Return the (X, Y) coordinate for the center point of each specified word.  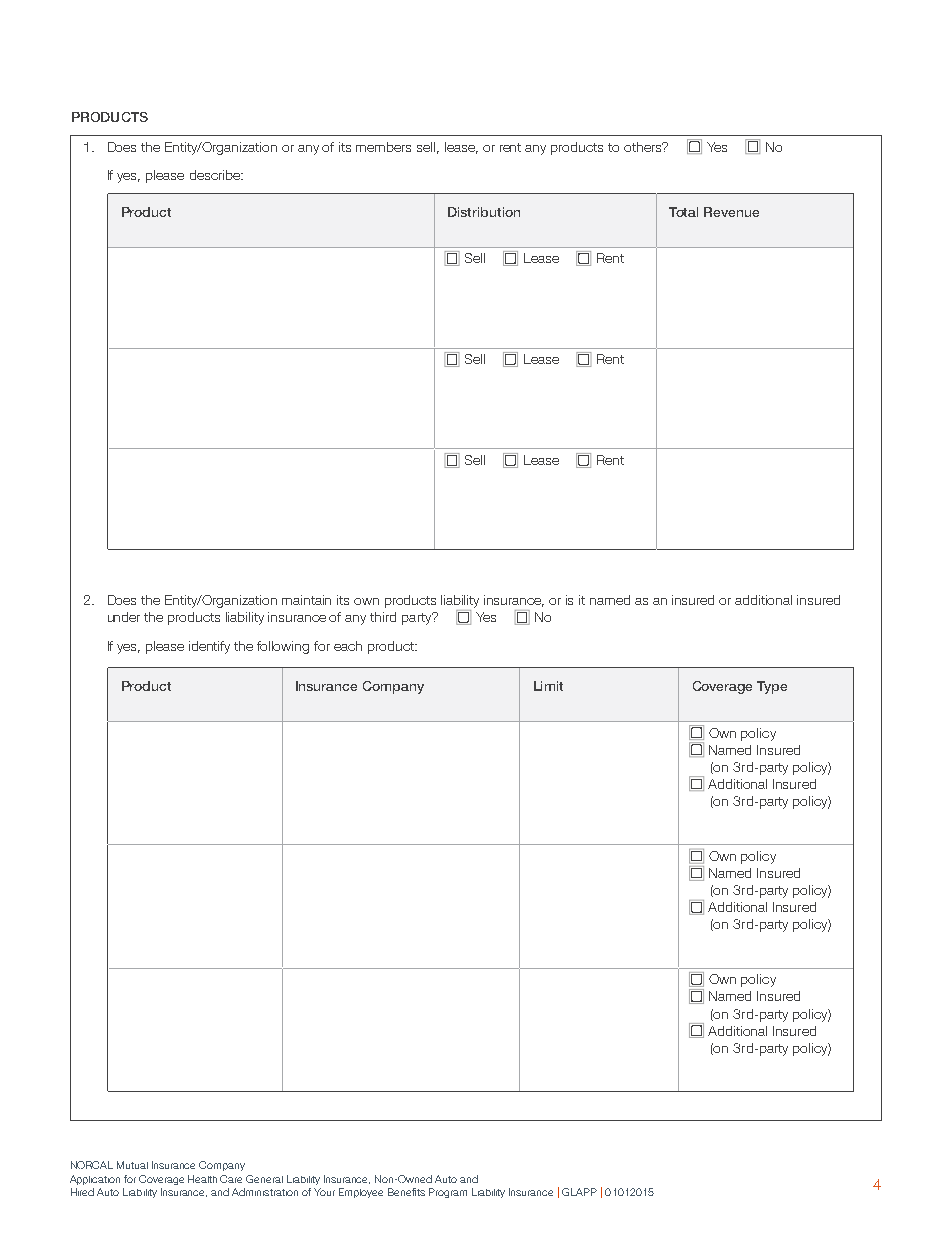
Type (772, 687)
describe (216, 175)
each (348, 646)
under (124, 617)
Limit (548, 686)
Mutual (132, 1165)
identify (209, 647)
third (383, 617)
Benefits (406, 1192)
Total (683, 212)
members (383, 147)
